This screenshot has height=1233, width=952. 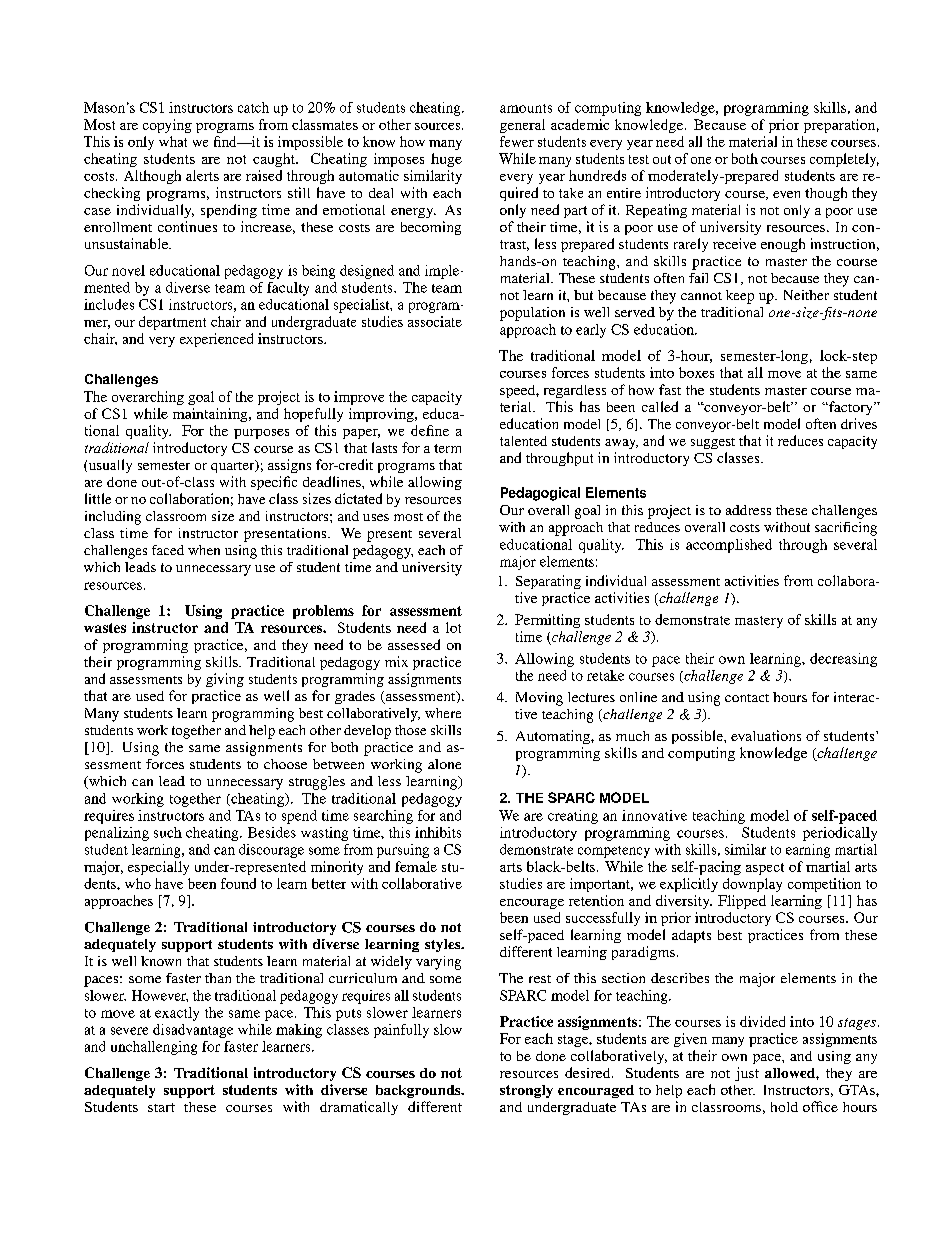 What do you see at coordinates (435, 321) in the screenshot?
I see `associate` at bounding box center [435, 321].
